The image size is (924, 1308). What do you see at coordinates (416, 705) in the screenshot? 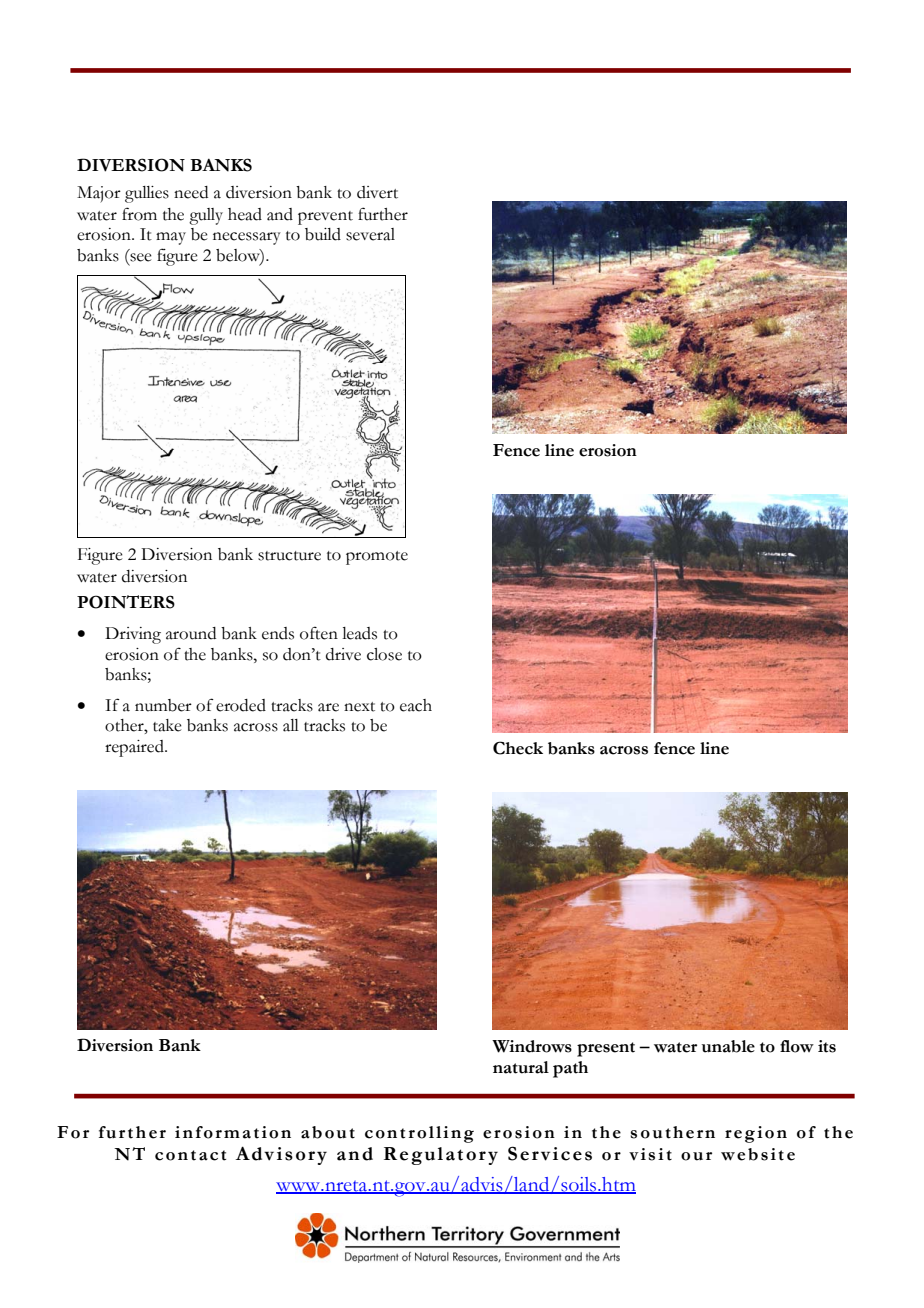
I see `each` at bounding box center [416, 705].
